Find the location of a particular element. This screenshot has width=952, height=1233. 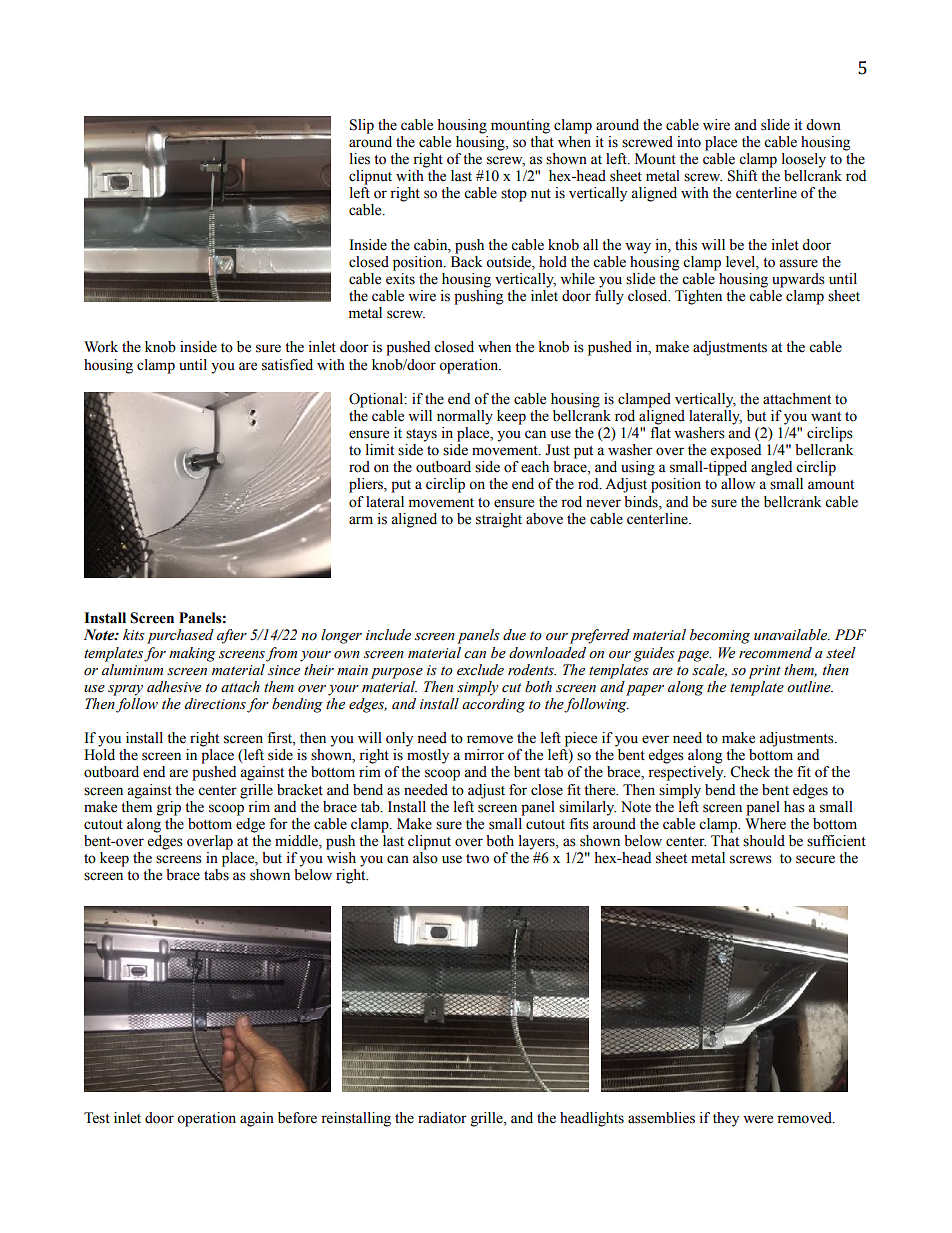

Tighten is located at coordinates (698, 297).
